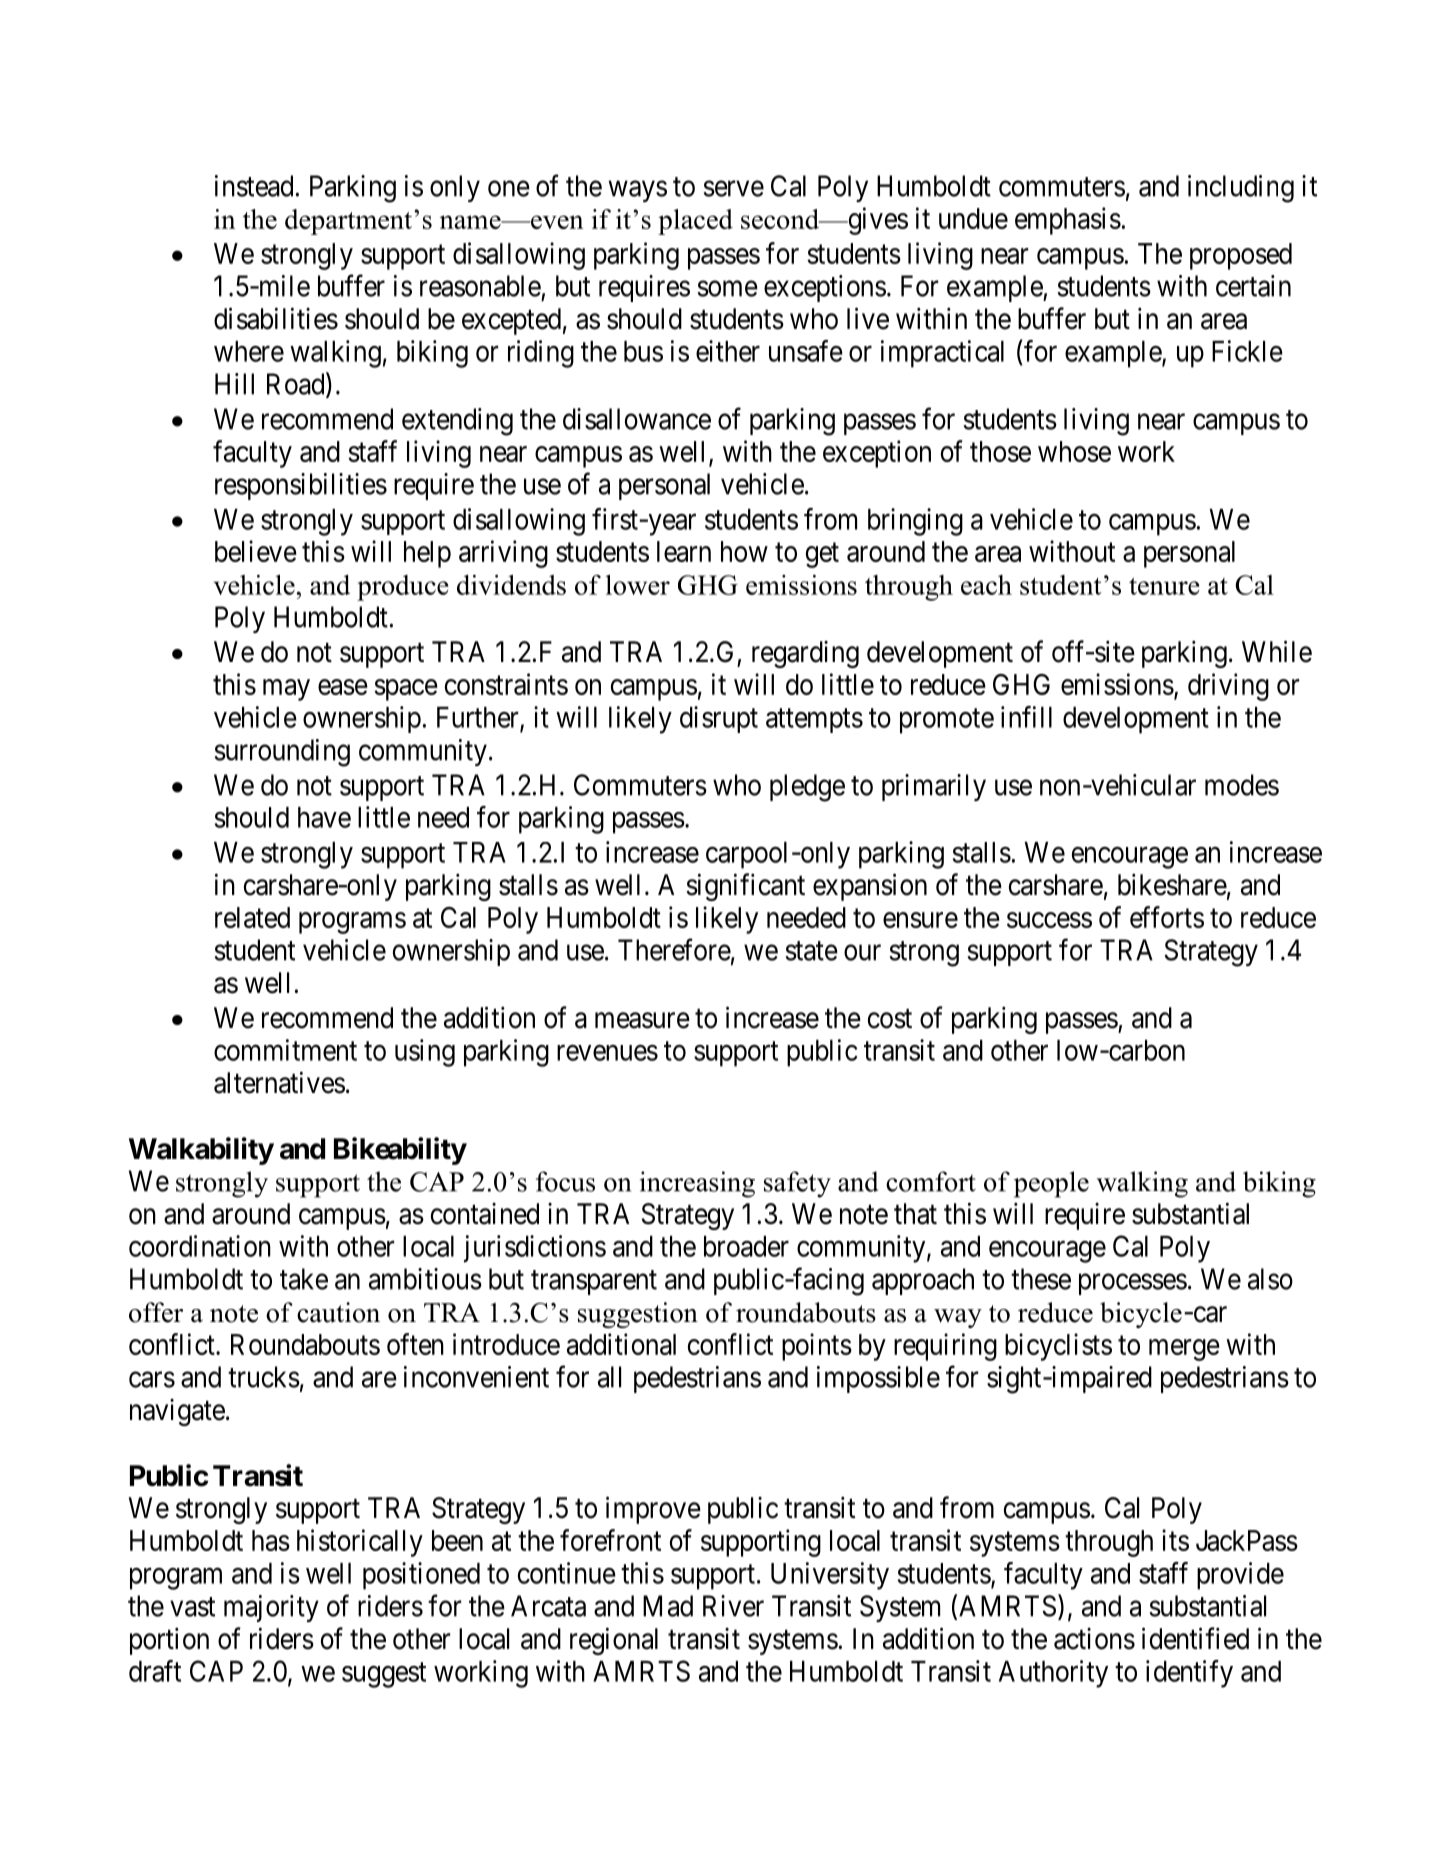 This image has width=1450, height=1876. What do you see at coordinates (1068, 221) in the image?
I see `emphasis` at bounding box center [1068, 221].
